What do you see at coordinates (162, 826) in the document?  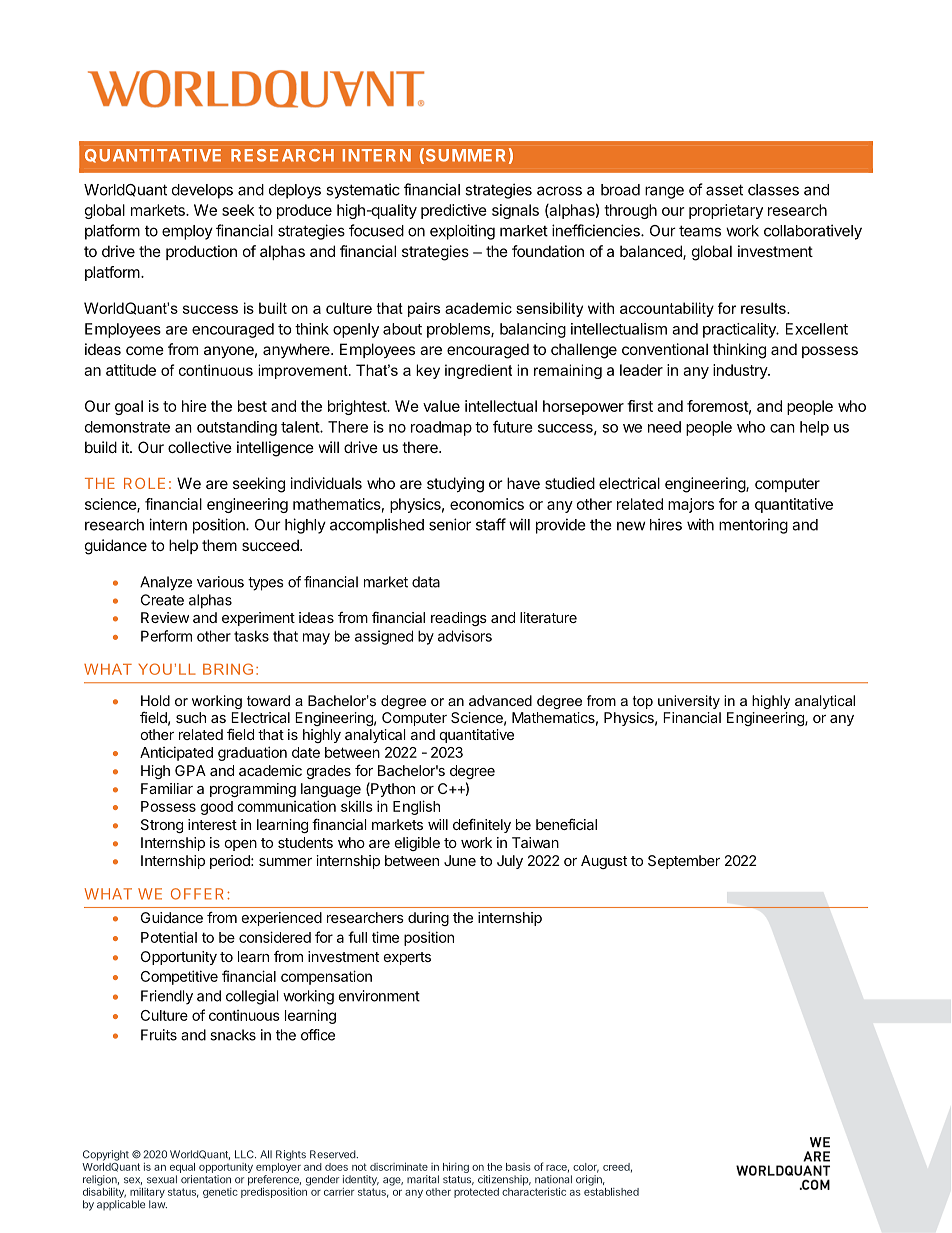 I see `Strong` at bounding box center [162, 826].
